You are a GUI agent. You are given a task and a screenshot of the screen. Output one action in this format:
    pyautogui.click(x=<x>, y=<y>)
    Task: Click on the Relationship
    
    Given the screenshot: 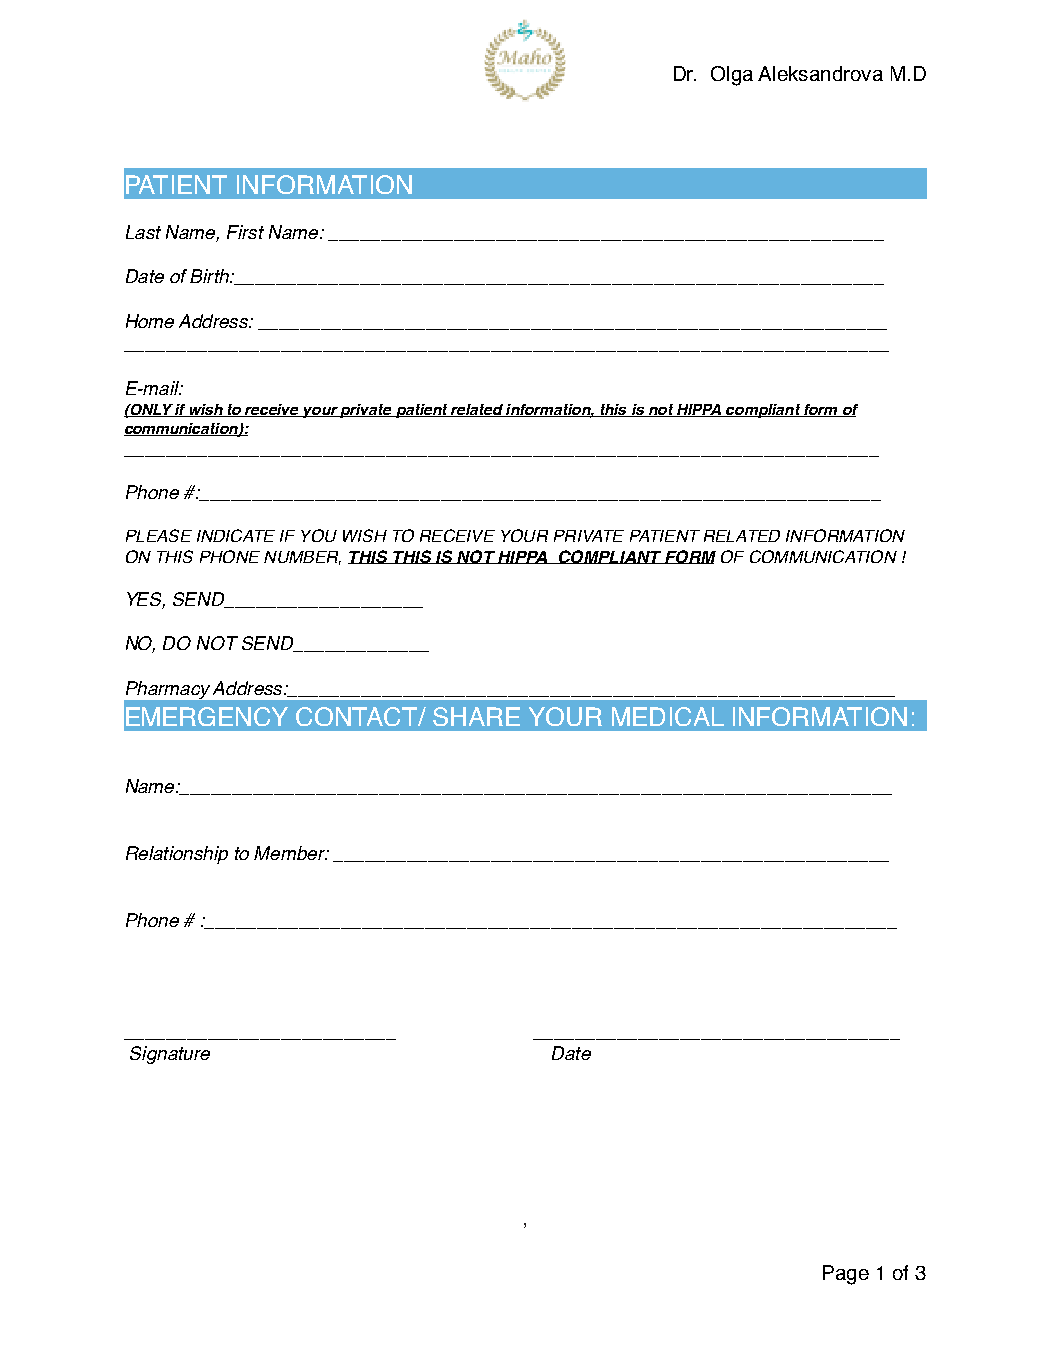 What is the action you would take?
    pyautogui.click(x=177, y=855)
